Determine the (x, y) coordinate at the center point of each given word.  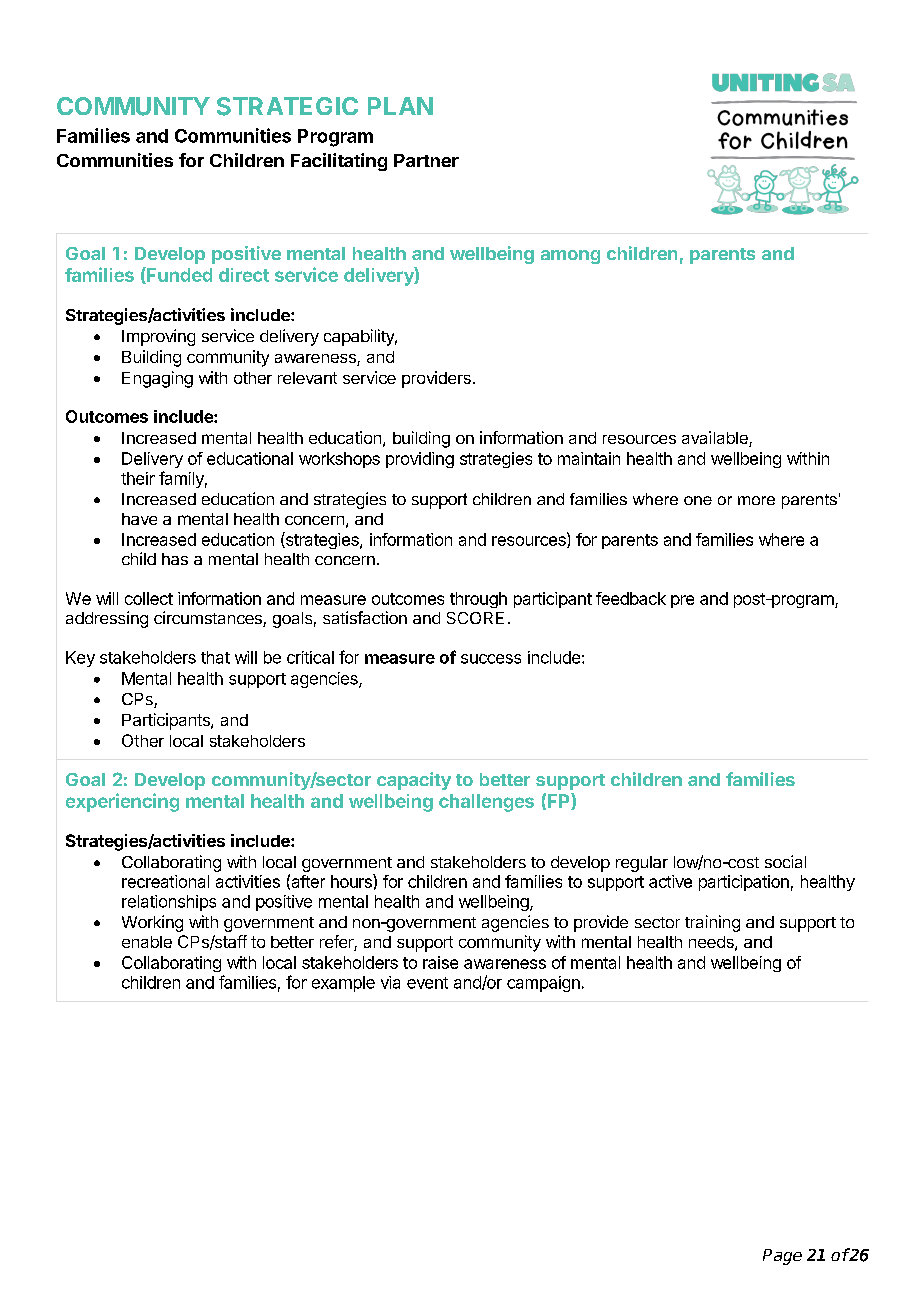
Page (782, 1257)
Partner (426, 160)
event (427, 983)
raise (440, 962)
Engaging (157, 379)
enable (147, 942)
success (491, 659)
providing (420, 460)
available (716, 439)
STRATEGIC (287, 106)
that (215, 657)
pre (682, 601)
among (570, 257)
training (712, 923)
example (343, 984)
